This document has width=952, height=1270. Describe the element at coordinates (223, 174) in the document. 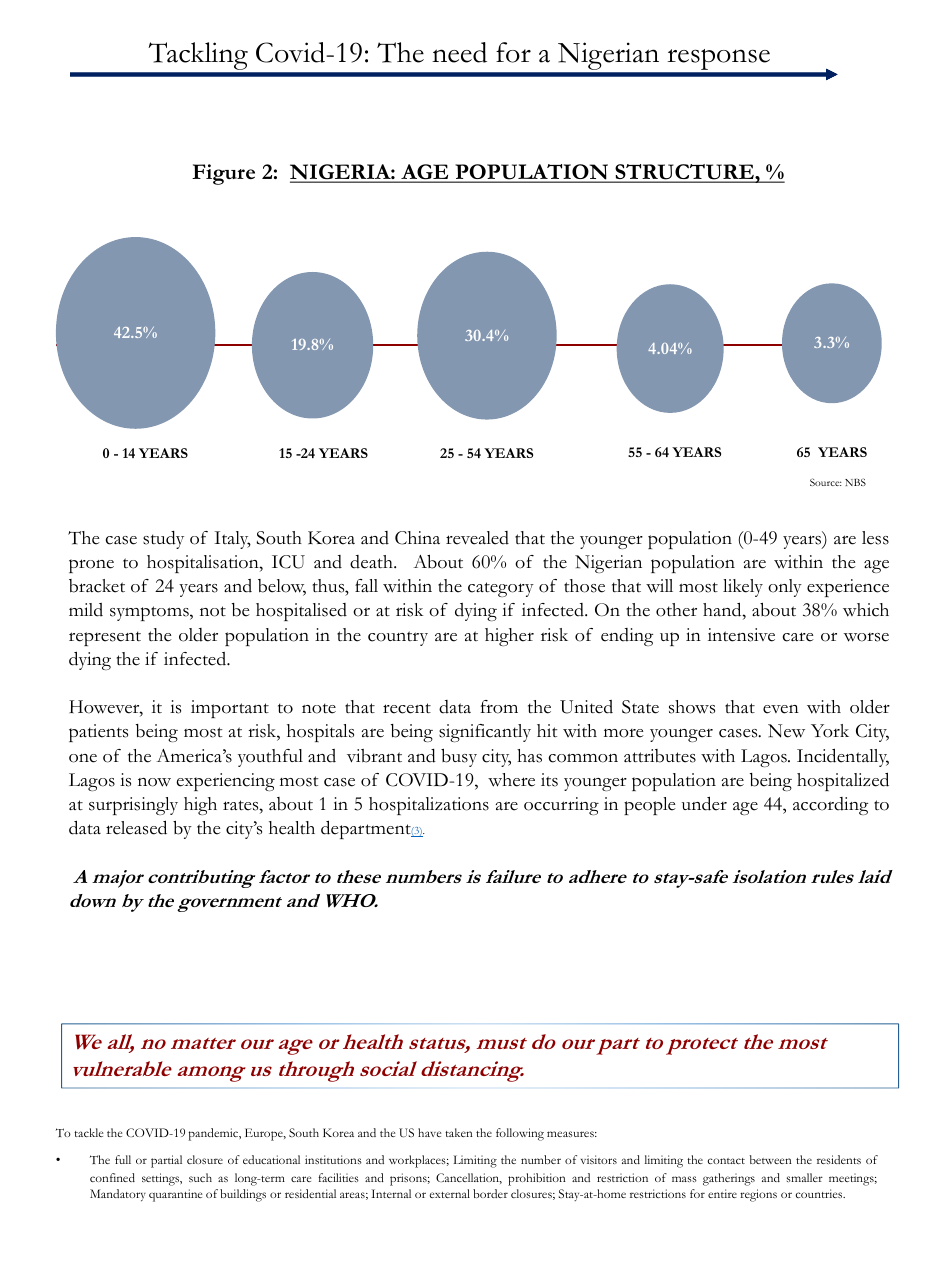

I see `Figure` at that location.
